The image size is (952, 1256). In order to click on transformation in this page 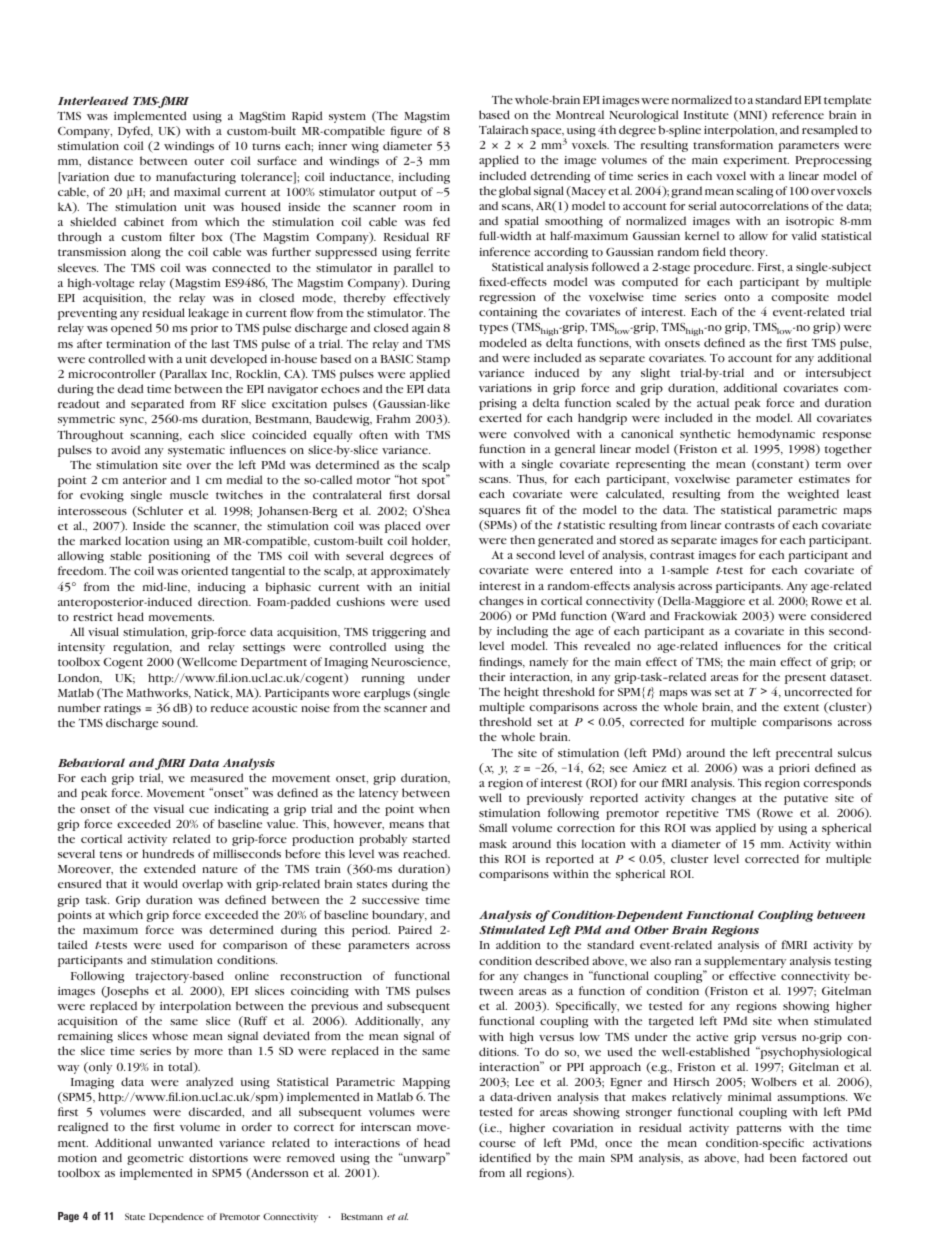, I will do `click(733, 145)`.
